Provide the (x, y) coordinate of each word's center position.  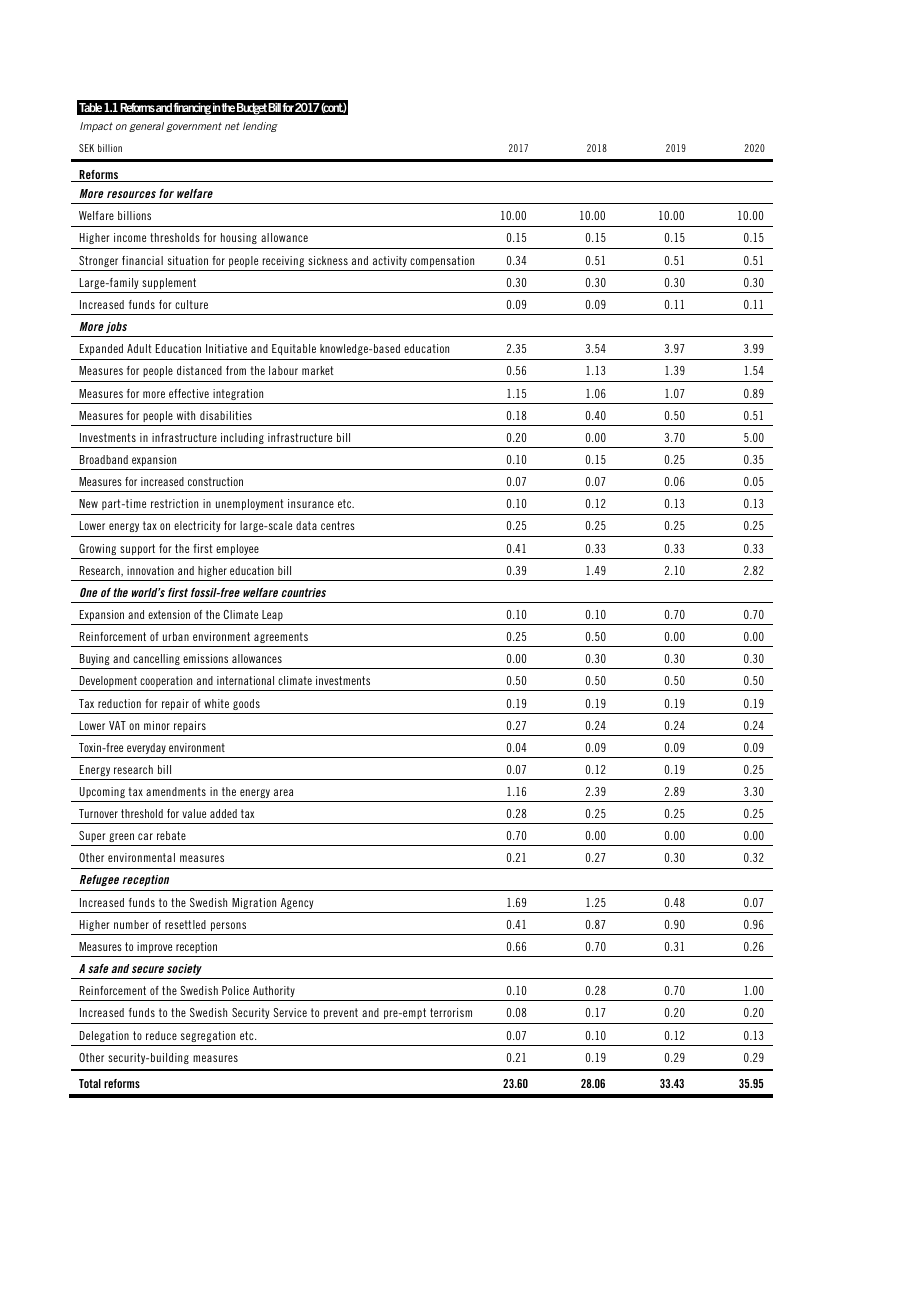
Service (290, 1012)
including (242, 438)
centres (338, 525)
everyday (146, 748)
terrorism (451, 1012)
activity (390, 261)
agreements (281, 637)
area (283, 792)
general (146, 127)
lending (260, 127)
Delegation (104, 1036)
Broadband (104, 459)
